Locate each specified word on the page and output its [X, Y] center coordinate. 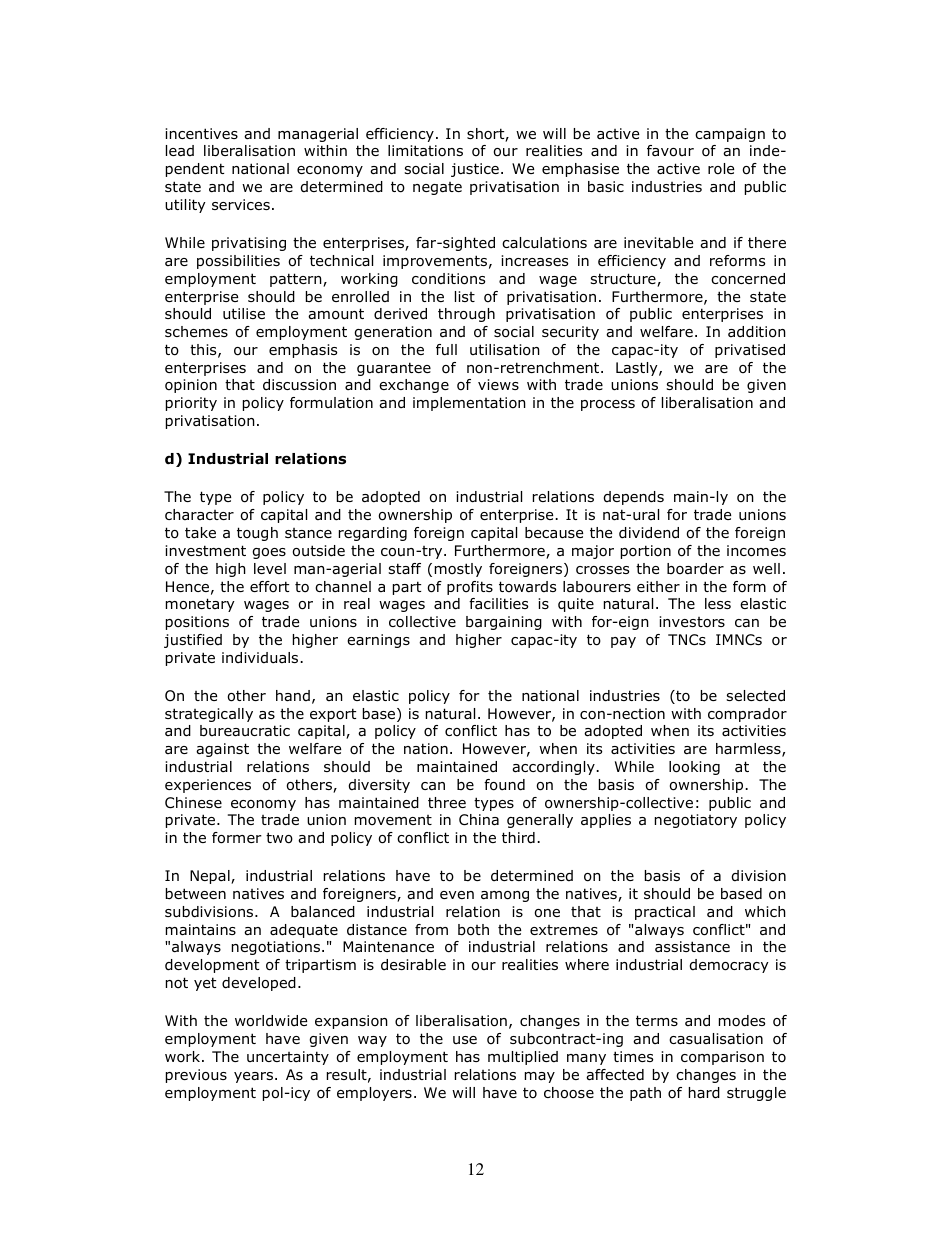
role [721, 169]
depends [634, 498]
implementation [469, 404]
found [504, 785]
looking [694, 768]
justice [475, 170]
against [222, 750]
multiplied [523, 1058]
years [253, 1077]
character [199, 514]
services [241, 204]
